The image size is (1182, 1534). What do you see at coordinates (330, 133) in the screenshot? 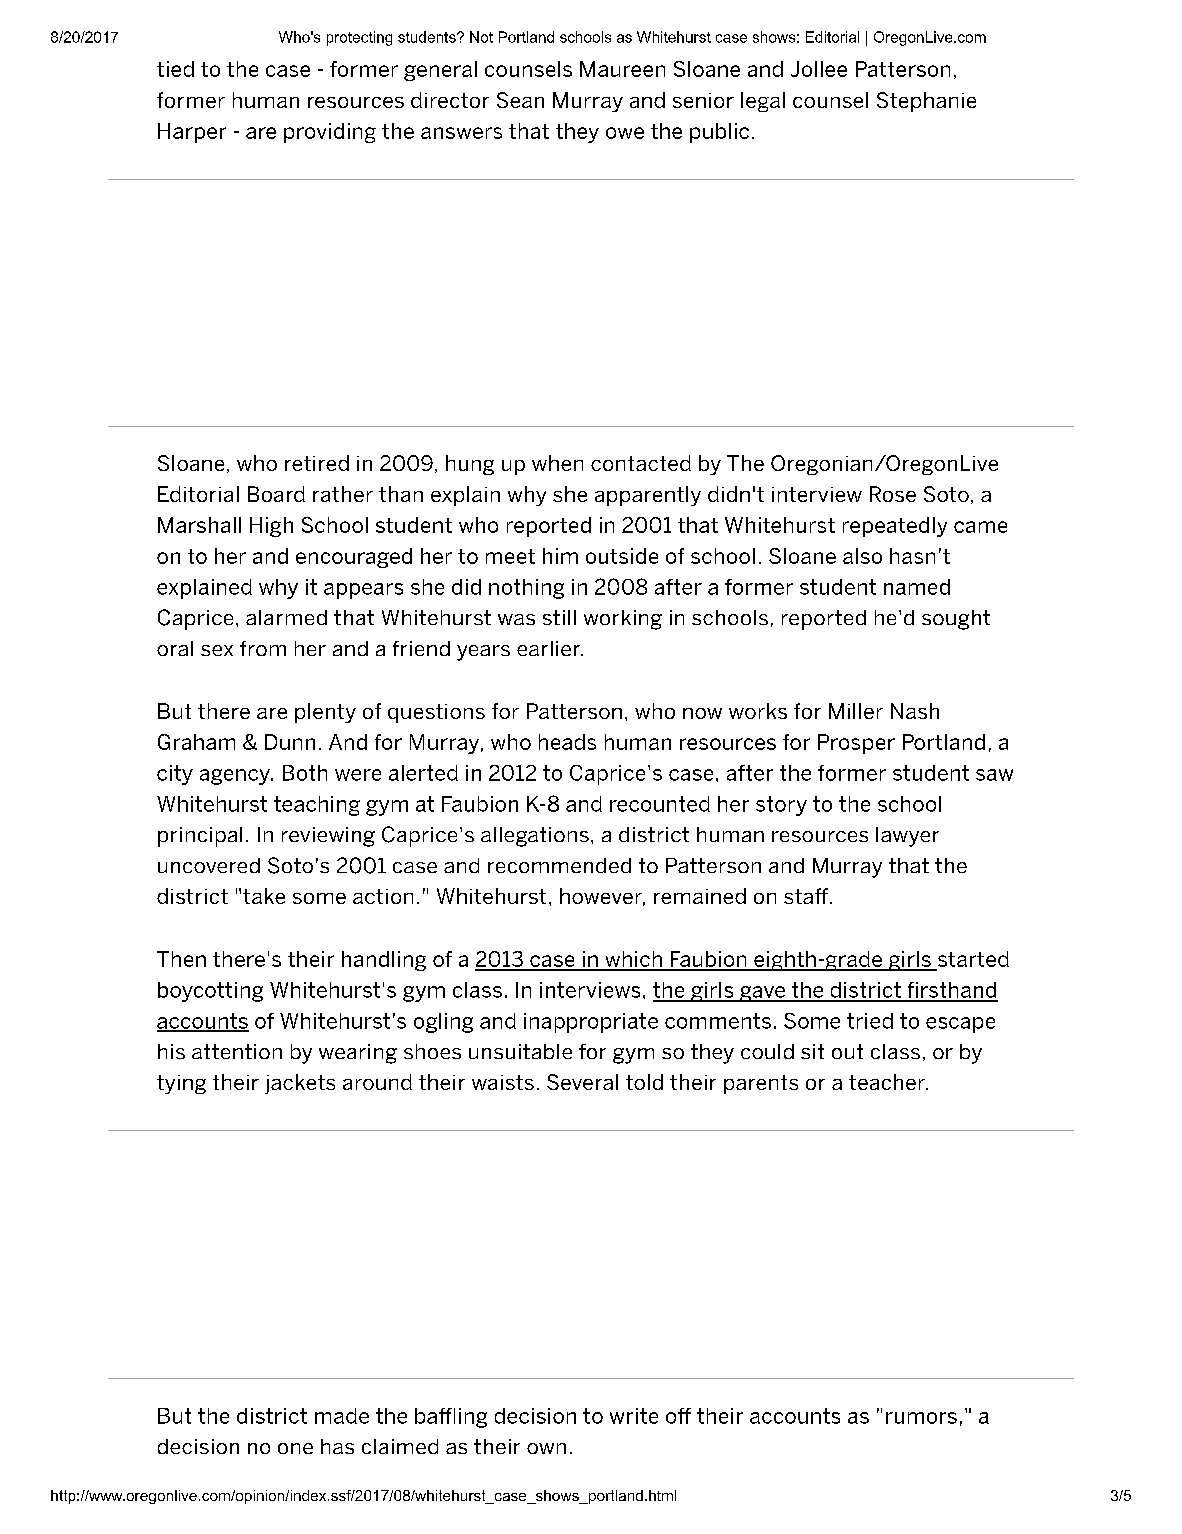
I see `providing` at bounding box center [330, 133].
